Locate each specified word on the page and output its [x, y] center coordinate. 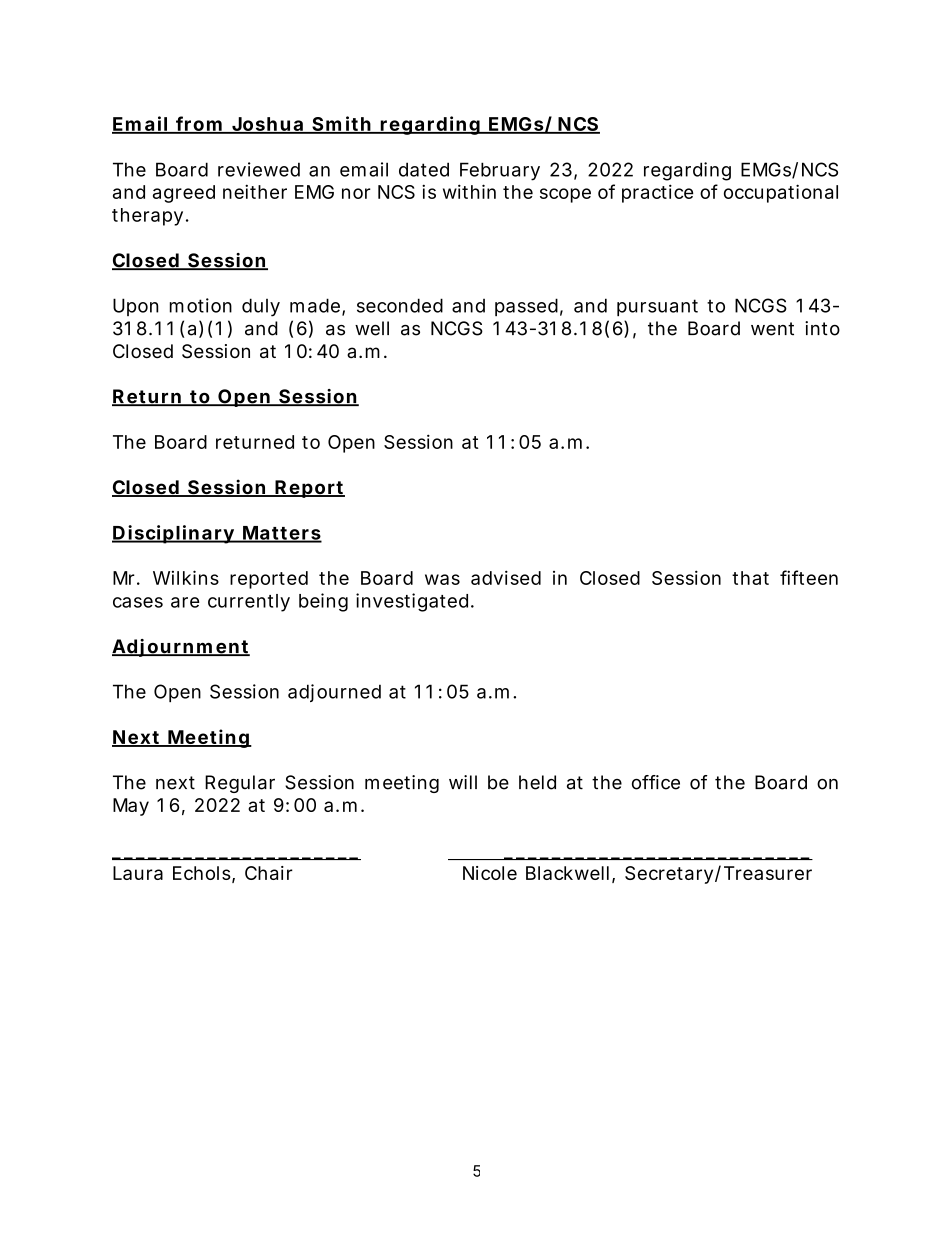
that [750, 578]
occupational [781, 193]
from [198, 124]
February [500, 171]
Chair [269, 873]
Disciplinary [173, 534]
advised [506, 577]
